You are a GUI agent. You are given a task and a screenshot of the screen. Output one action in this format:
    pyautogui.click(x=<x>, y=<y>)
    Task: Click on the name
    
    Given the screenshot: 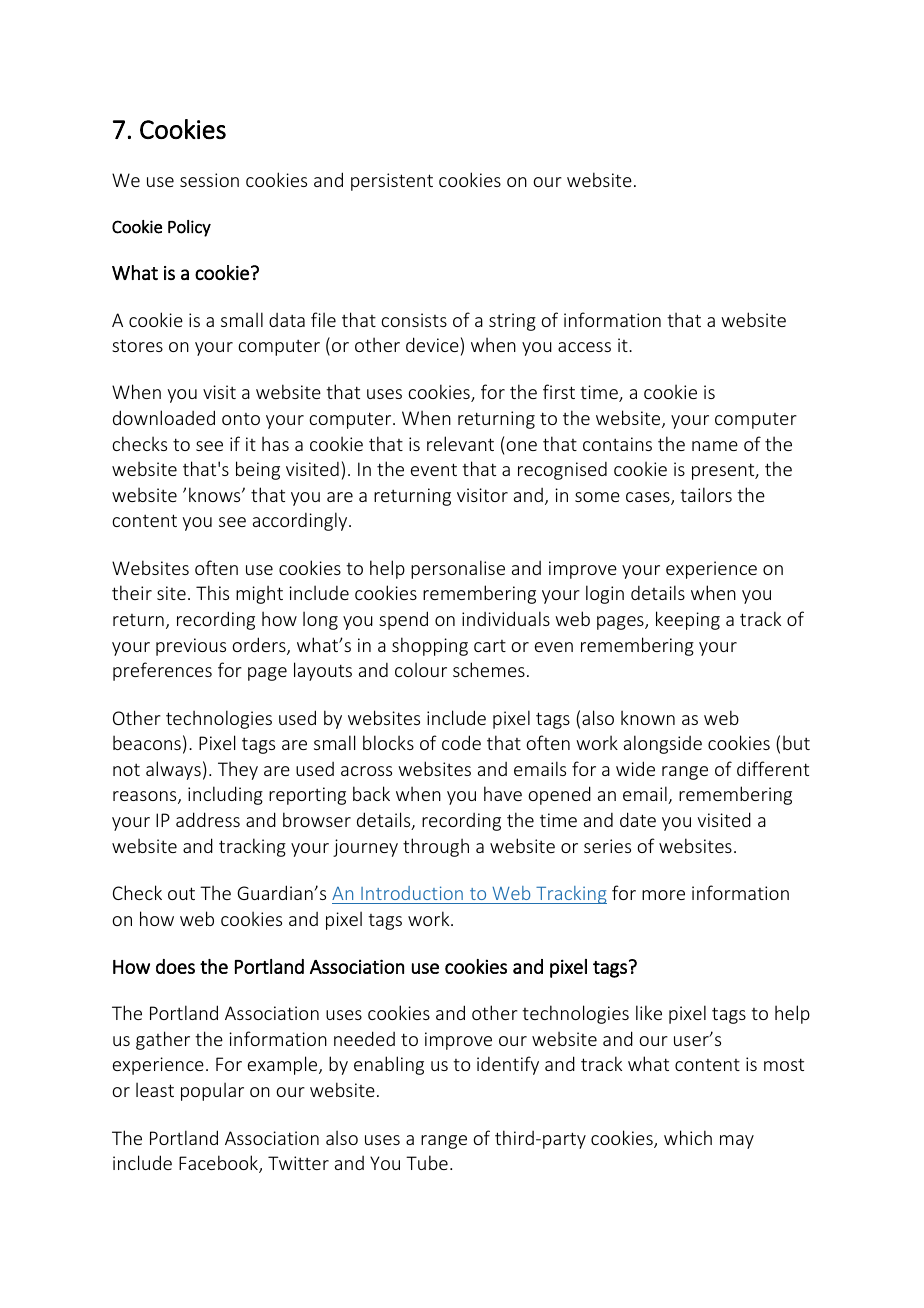 What is the action you would take?
    pyautogui.click(x=715, y=446)
